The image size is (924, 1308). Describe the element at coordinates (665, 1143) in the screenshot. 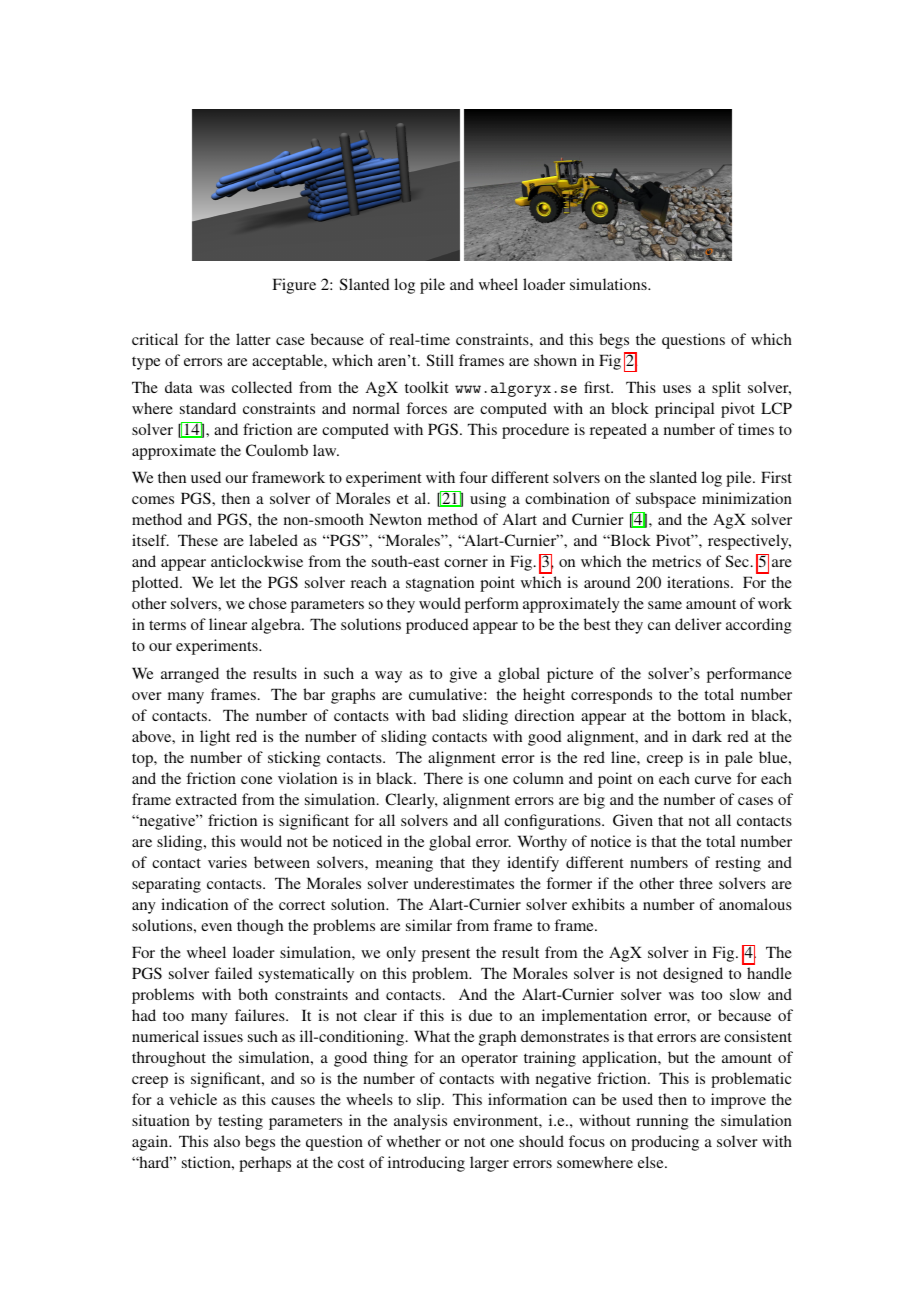

I see `producing` at that location.
